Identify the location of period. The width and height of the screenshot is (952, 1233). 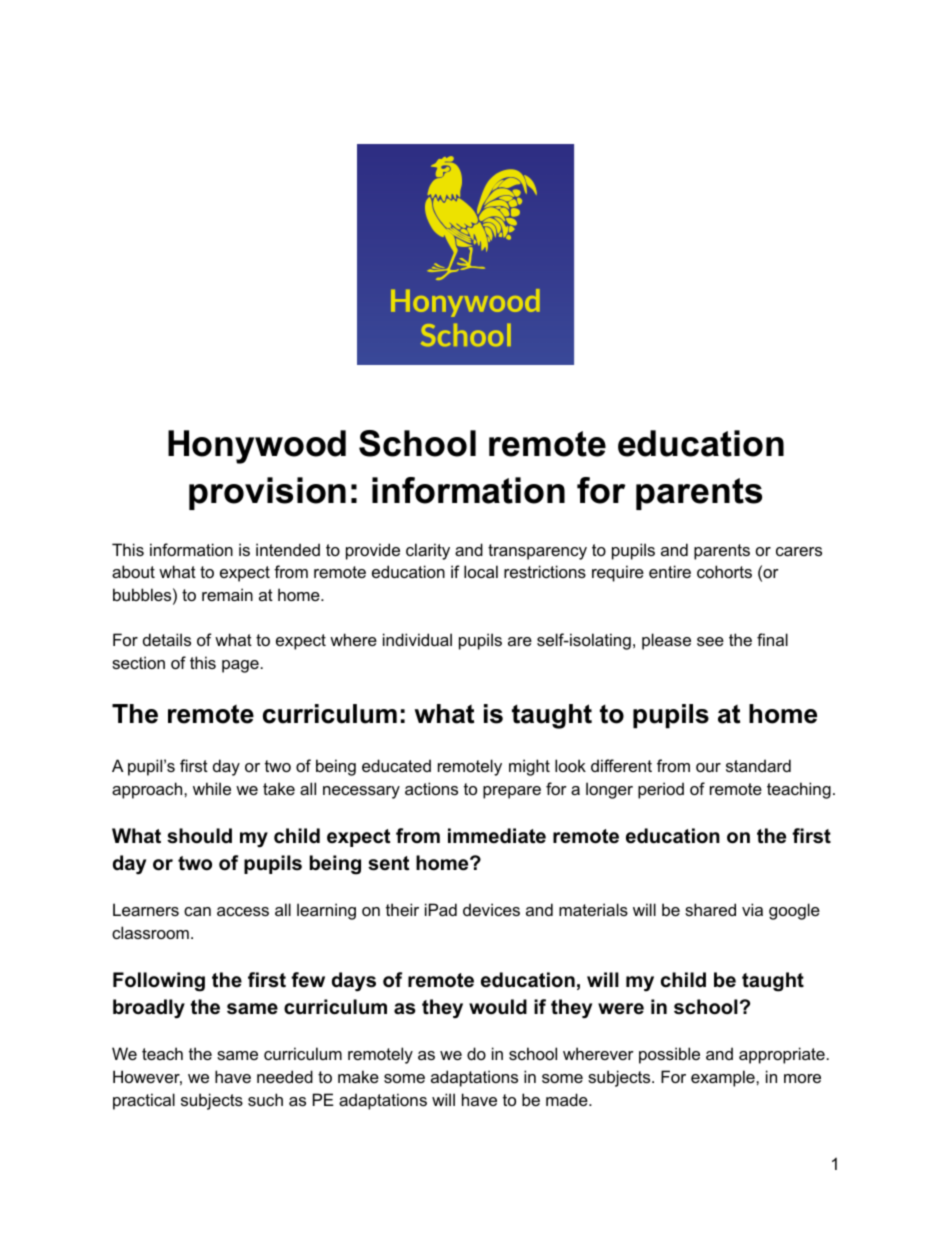
(661, 790).
